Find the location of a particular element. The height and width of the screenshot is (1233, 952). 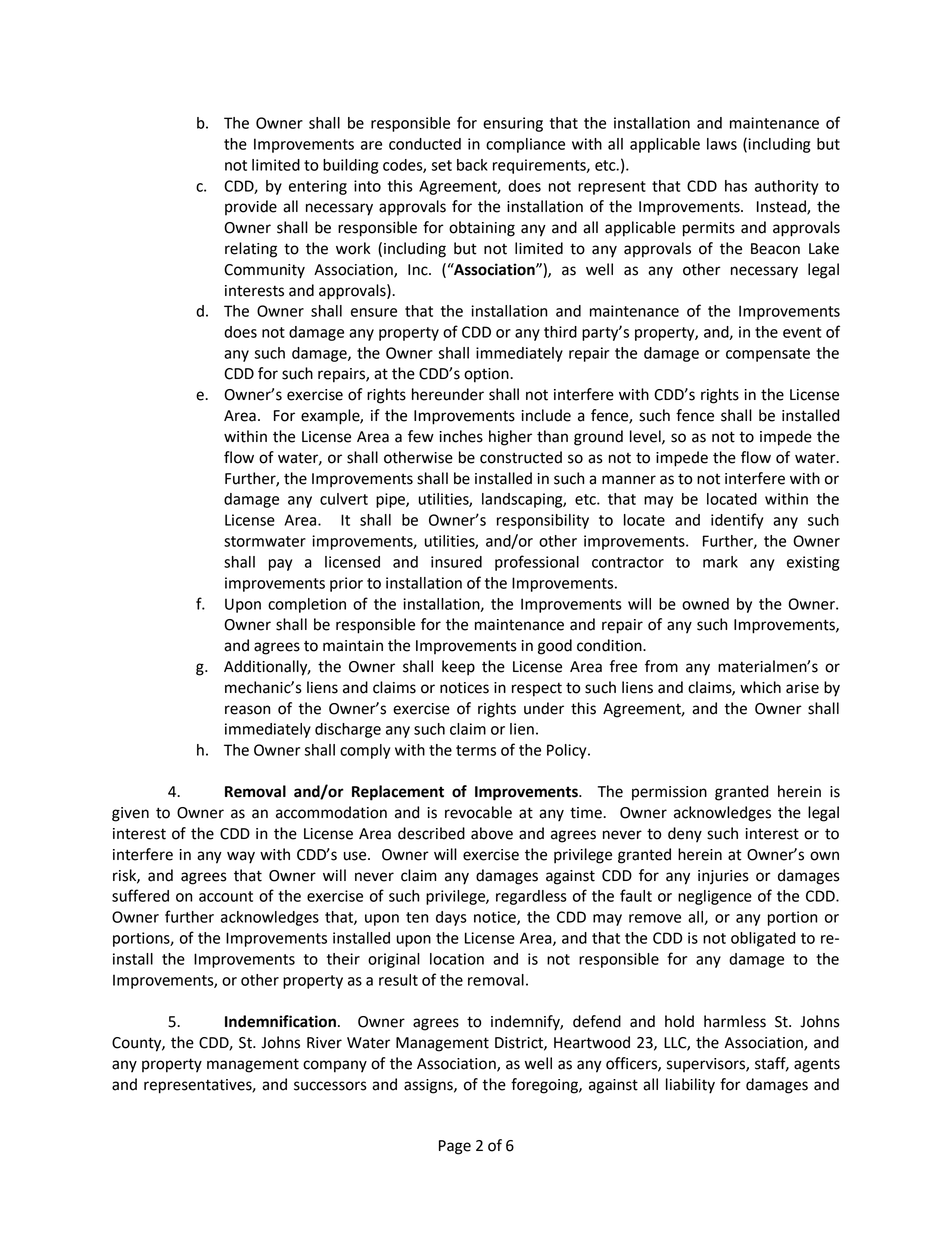

above is located at coordinates (492, 833).
